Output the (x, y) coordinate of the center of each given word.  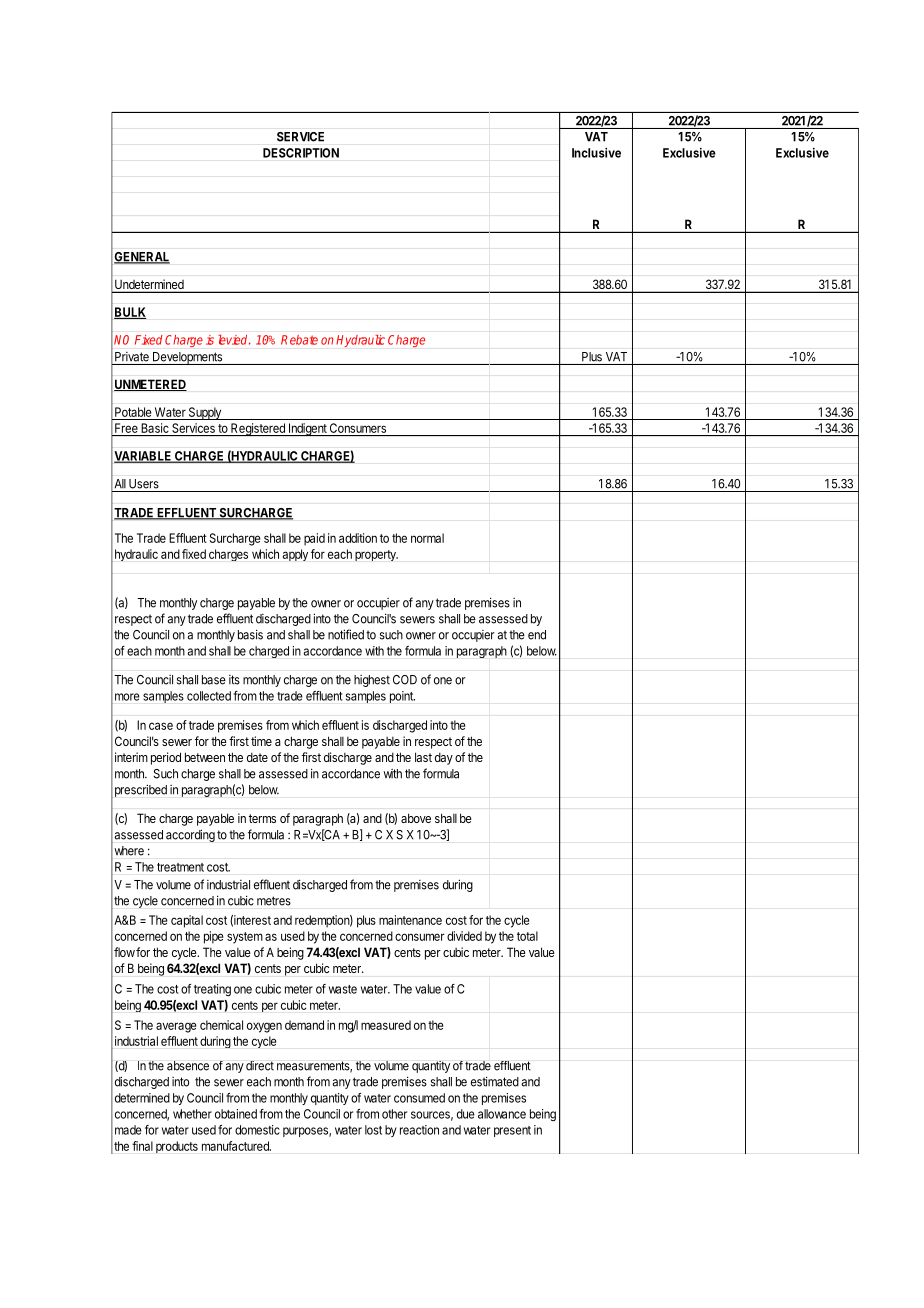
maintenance (410, 920)
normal (427, 538)
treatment (180, 867)
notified (346, 634)
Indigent (307, 429)
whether (192, 1114)
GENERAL (142, 258)
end (537, 635)
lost (373, 1130)
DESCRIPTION (301, 153)
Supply (205, 413)
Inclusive (596, 153)
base (214, 680)
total (527, 936)
